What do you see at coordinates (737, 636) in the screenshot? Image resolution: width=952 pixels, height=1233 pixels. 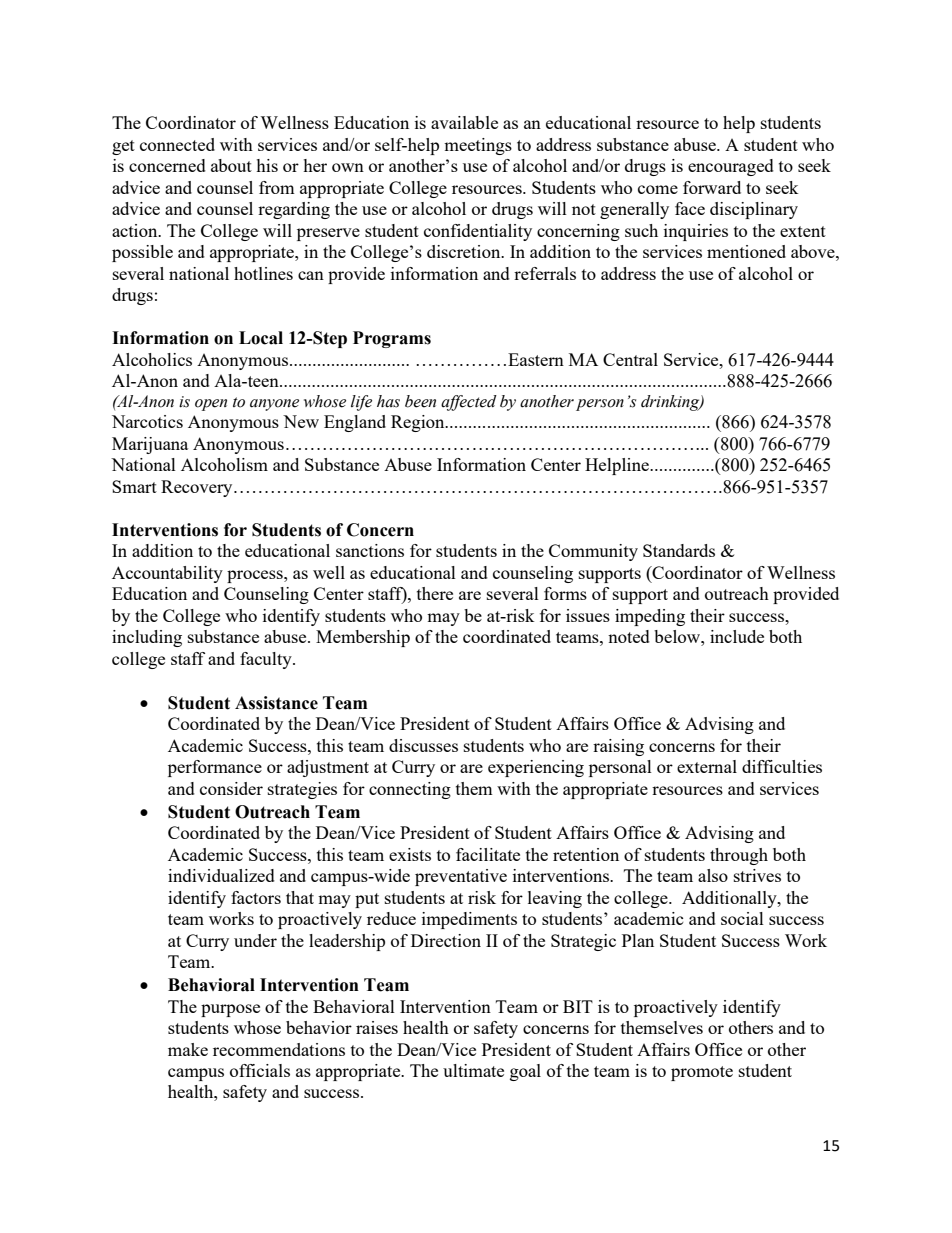 I see `include` at bounding box center [737, 636].
